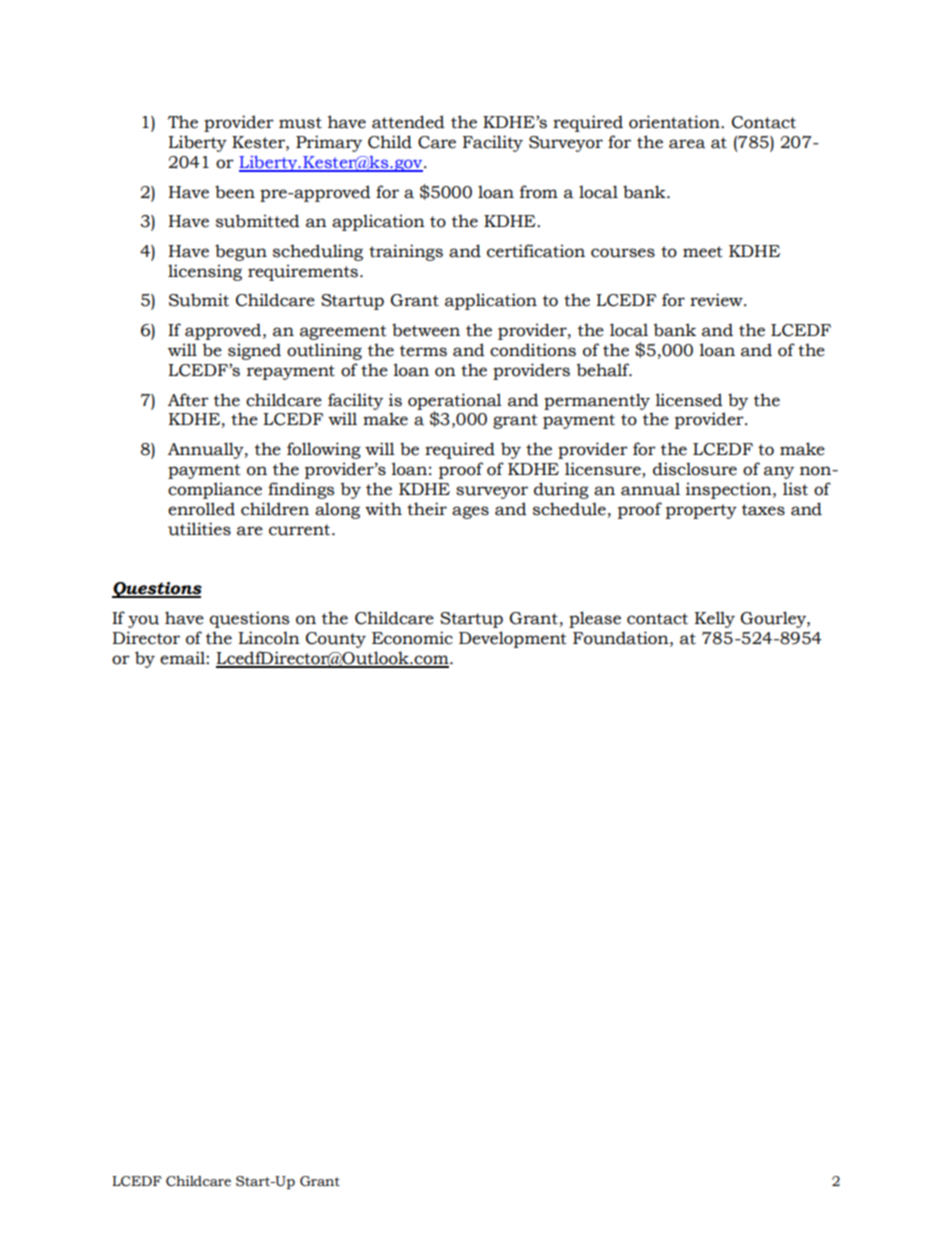 This screenshot has width=952, height=1233. I want to click on utilities, so click(199, 529).
